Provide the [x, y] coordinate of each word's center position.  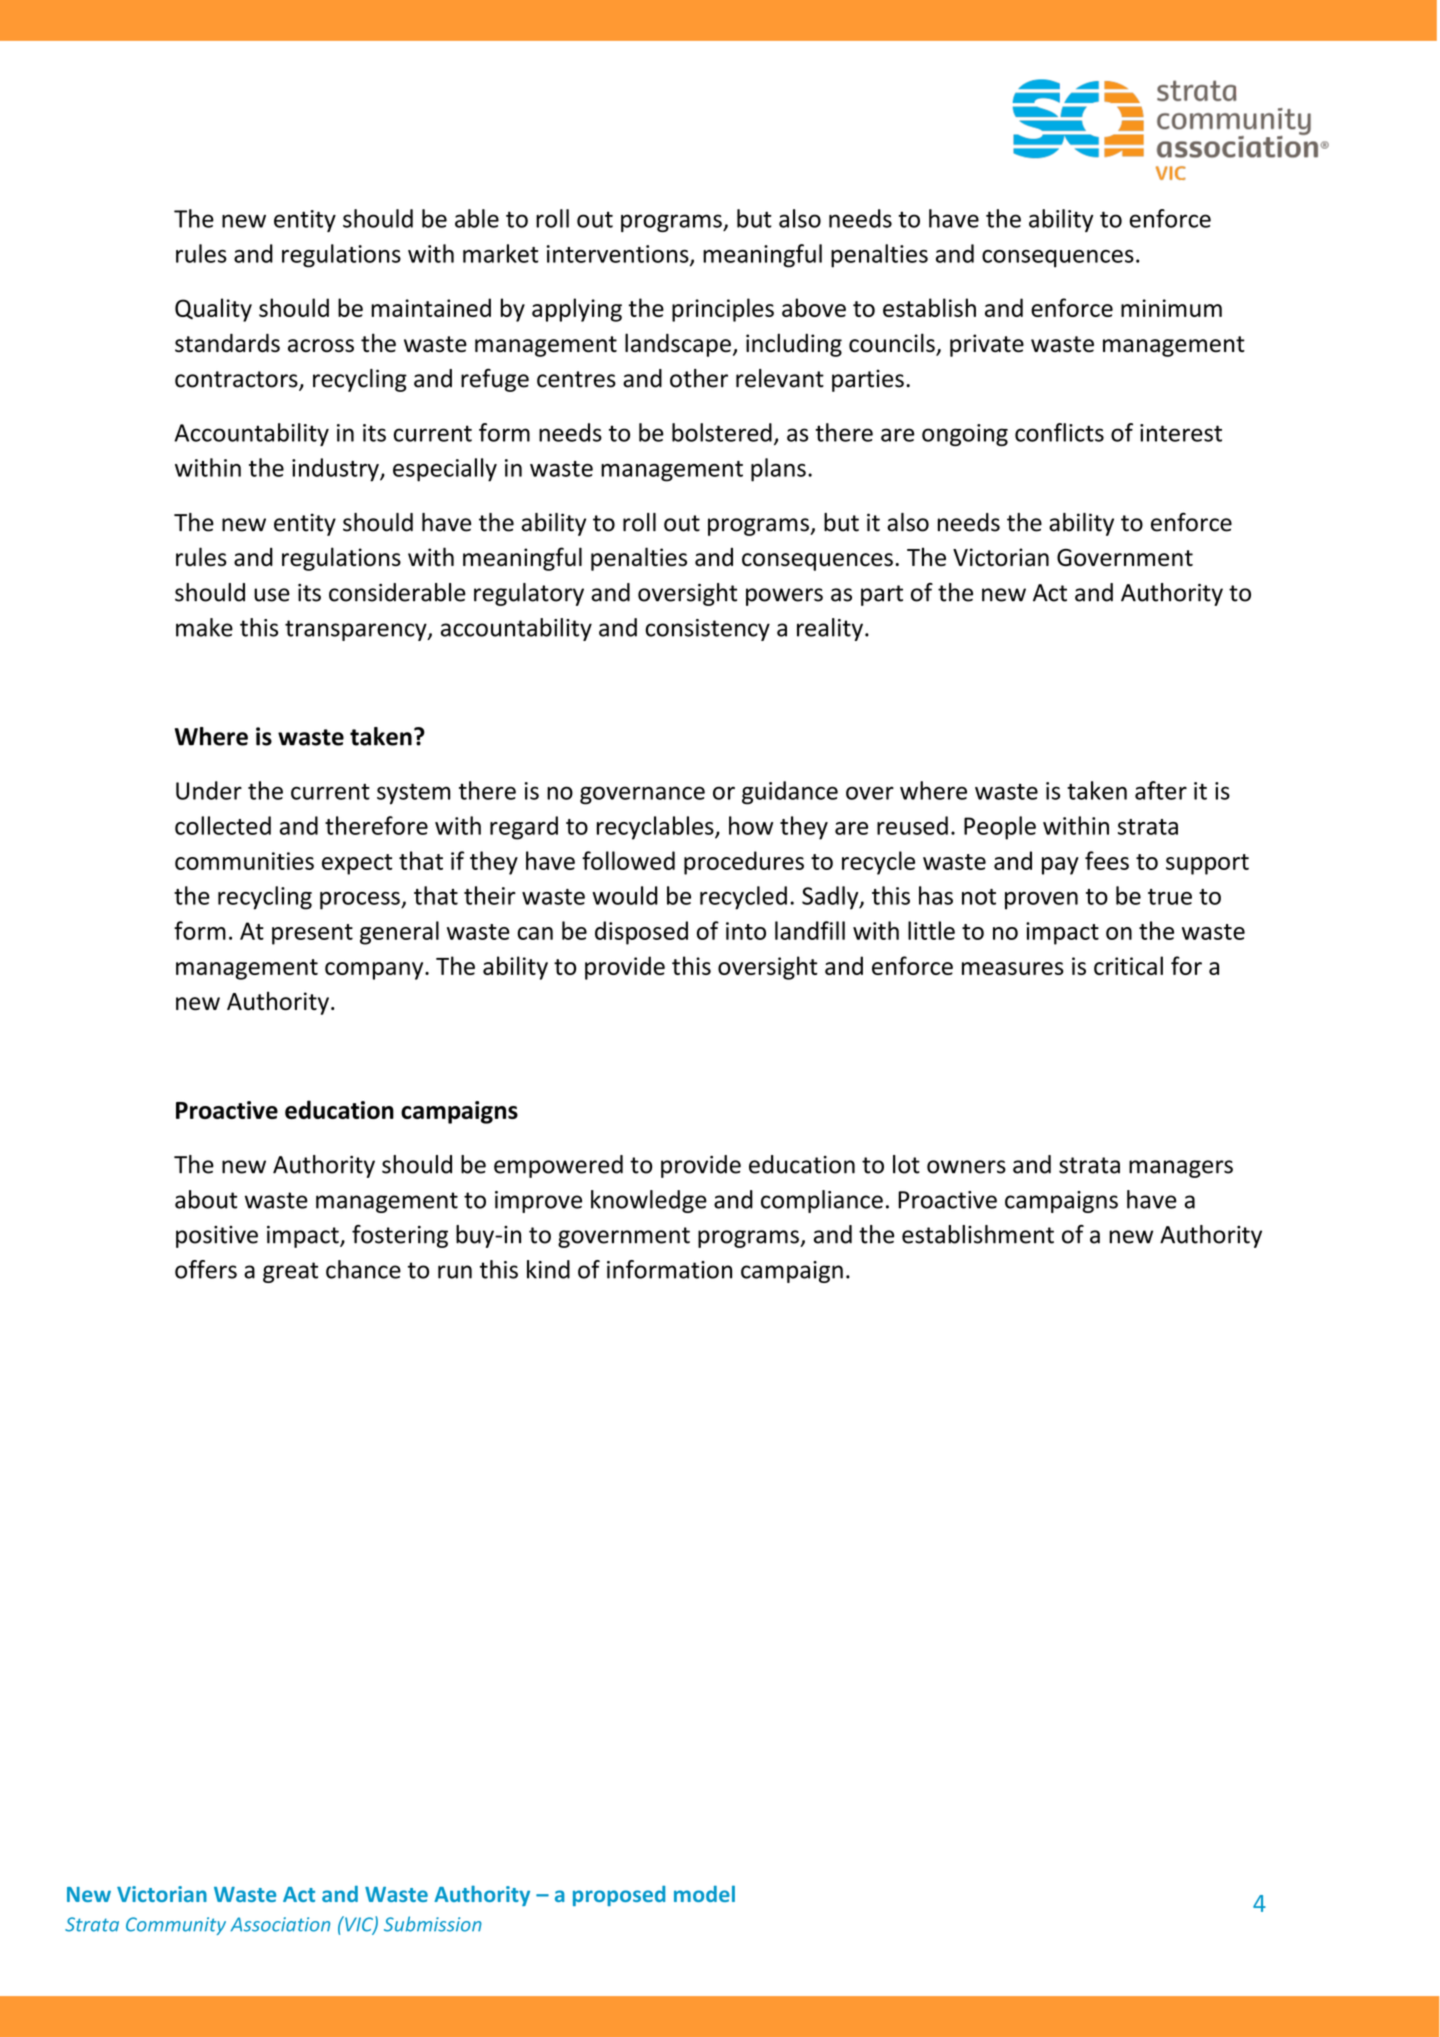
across [321, 345]
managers [1181, 1169]
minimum [1171, 308]
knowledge [649, 1201]
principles [723, 310]
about [206, 1199]
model [704, 1893]
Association [280, 1924]
